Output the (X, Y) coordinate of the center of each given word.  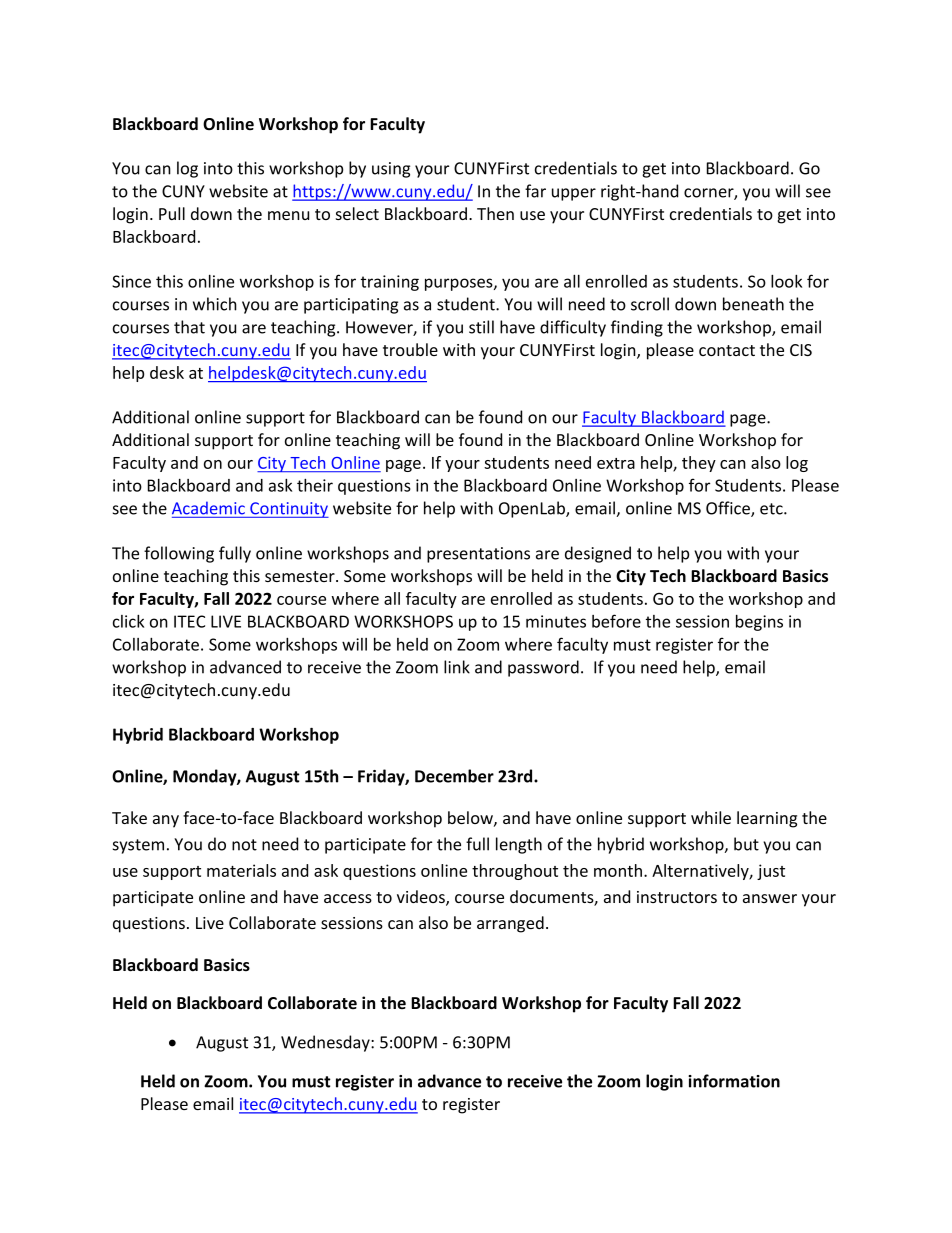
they (699, 464)
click (128, 621)
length (519, 845)
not (244, 845)
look (786, 281)
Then (495, 213)
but (746, 844)
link (457, 667)
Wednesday (326, 1043)
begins (759, 623)
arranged (510, 924)
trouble (410, 349)
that (189, 327)
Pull (172, 213)
